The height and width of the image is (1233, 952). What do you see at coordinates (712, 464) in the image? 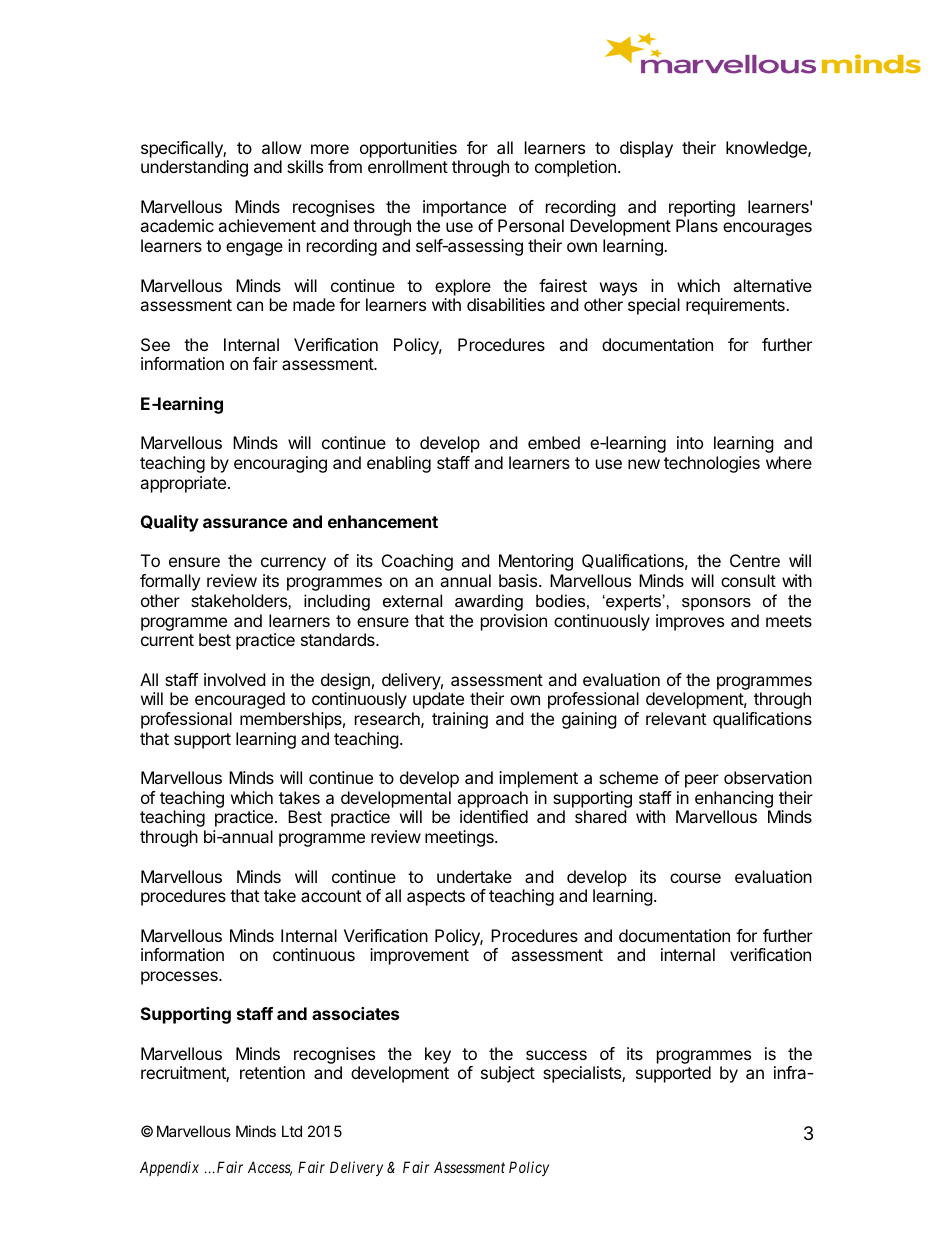
I see `technologies` at bounding box center [712, 464].
